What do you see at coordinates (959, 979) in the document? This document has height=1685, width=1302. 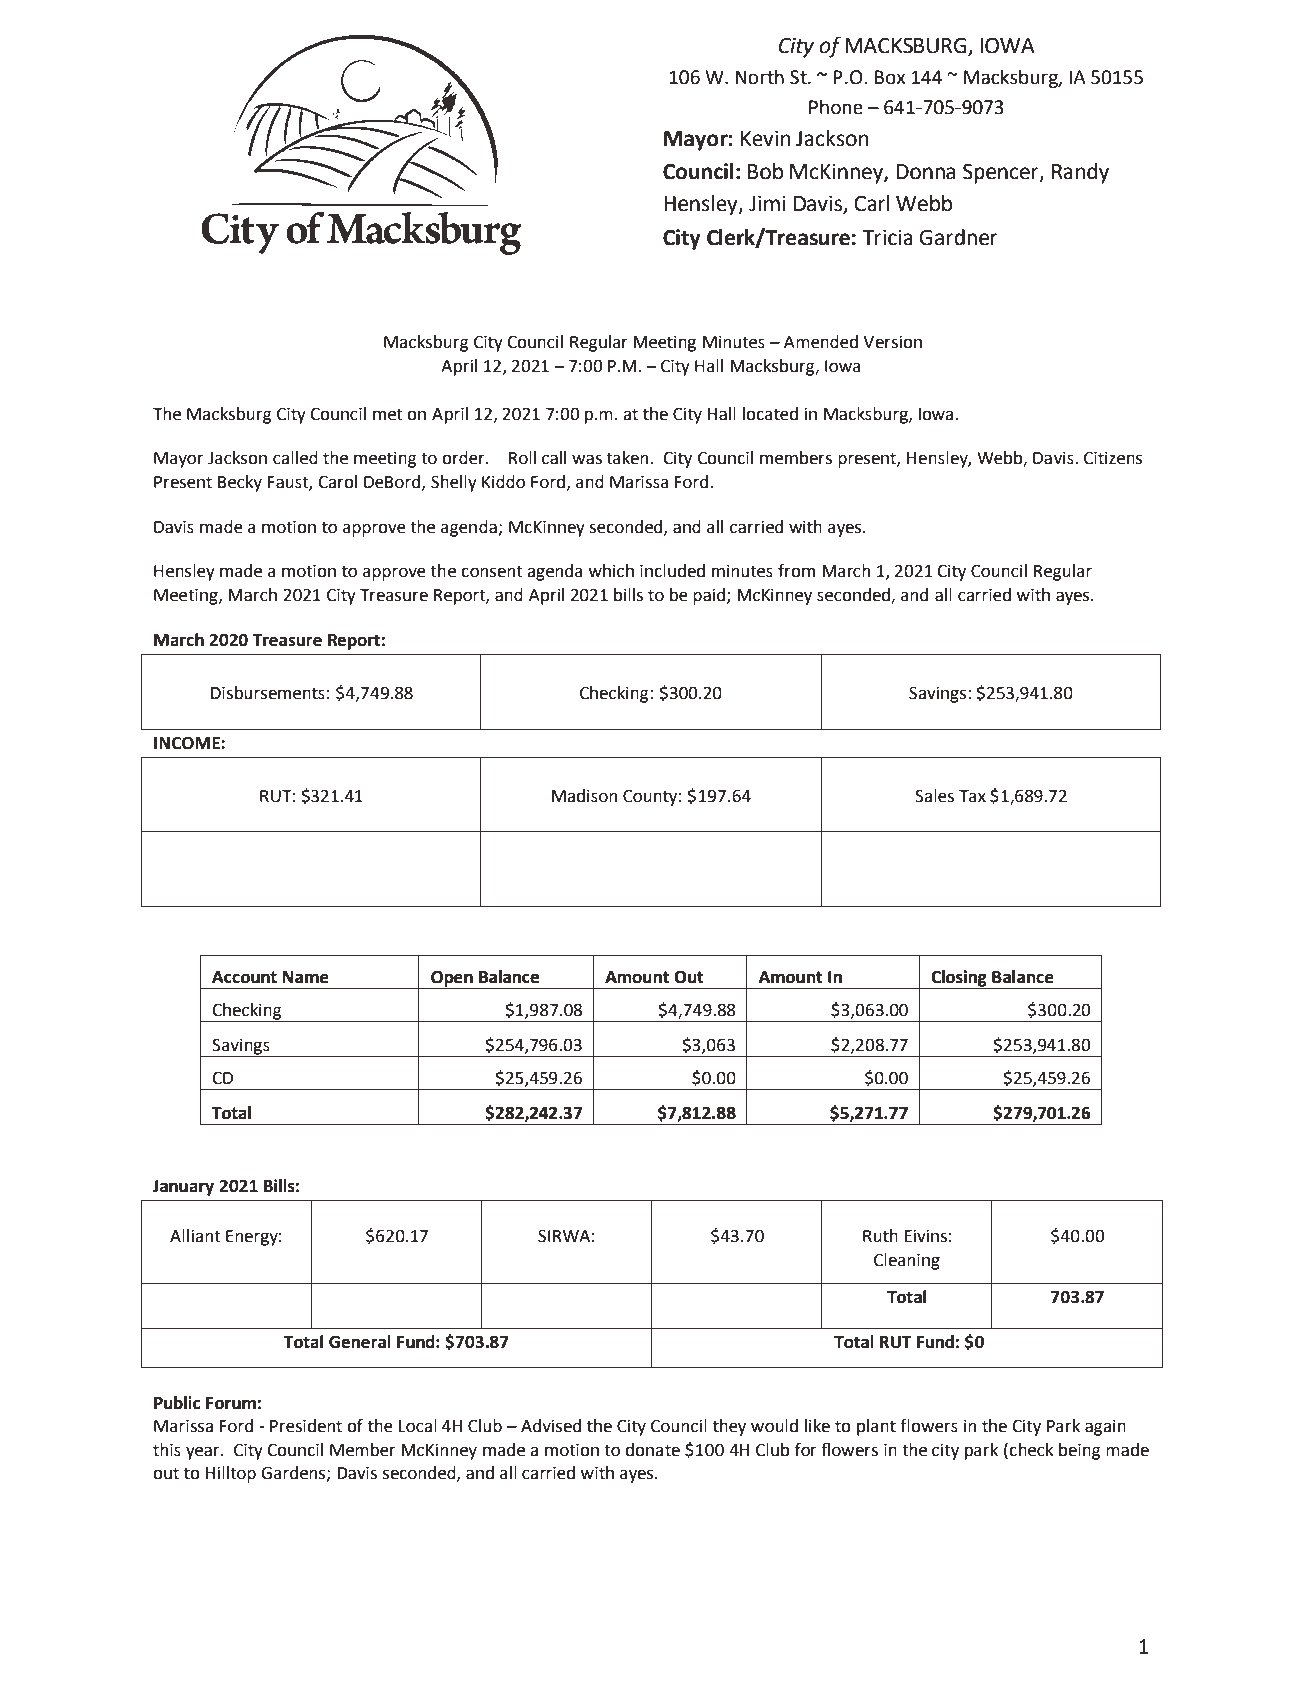 I see `Closing` at bounding box center [959, 979].
